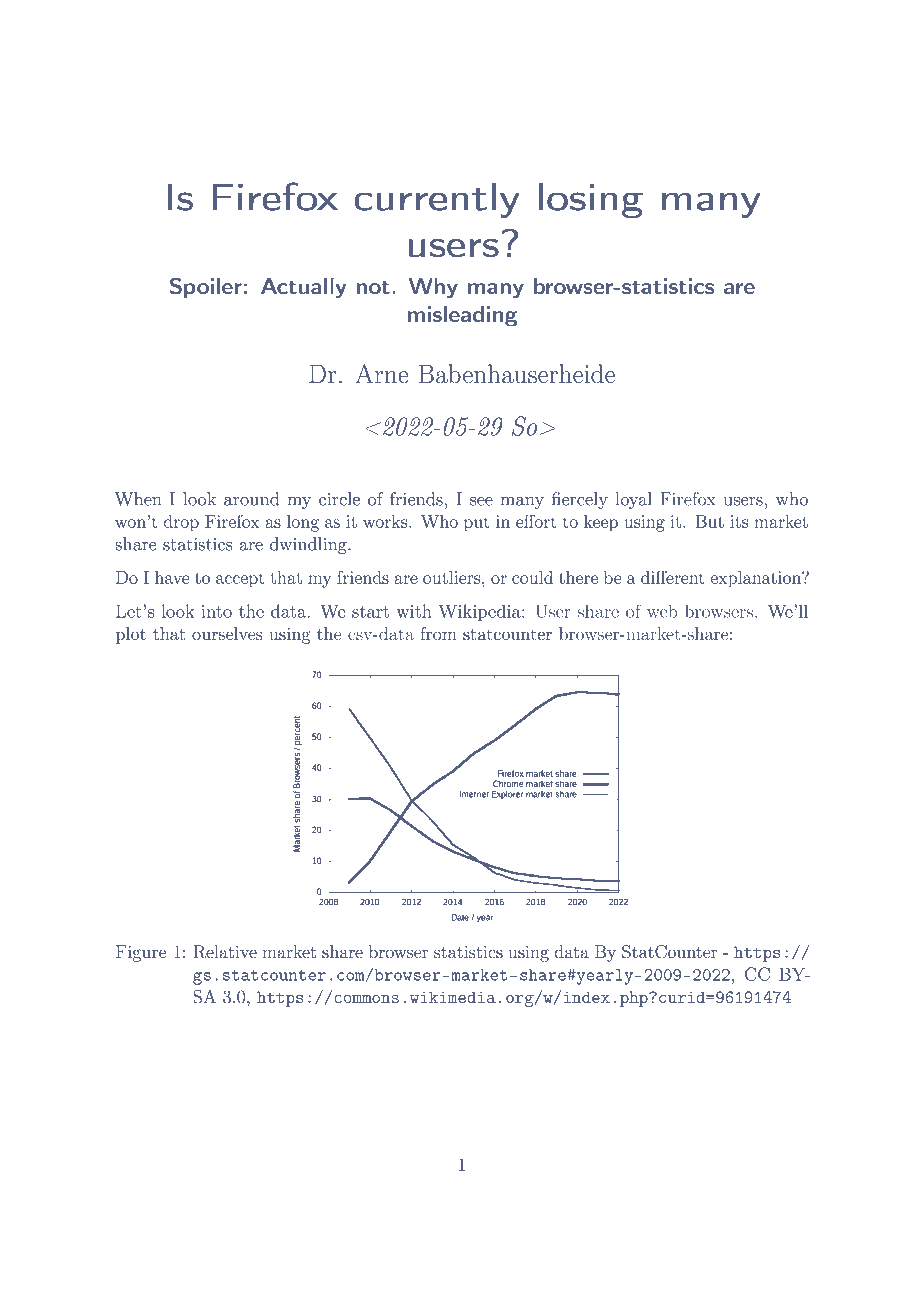 The width and height of the page is (924, 1308). Describe the element at coordinates (452, 577) in the page. I see `outliers` at that location.
